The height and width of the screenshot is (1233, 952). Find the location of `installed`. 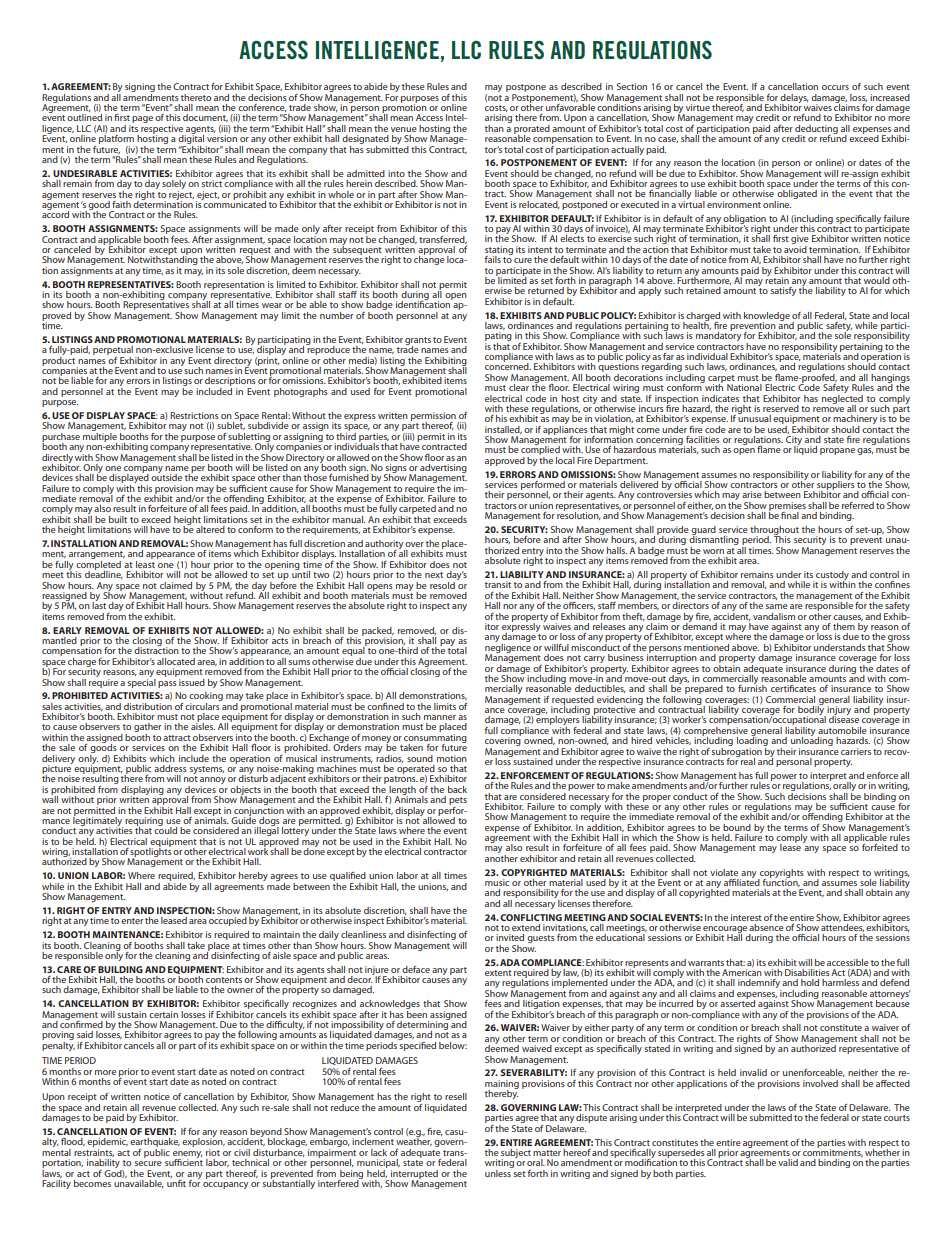

installed is located at coordinates (503, 430).
